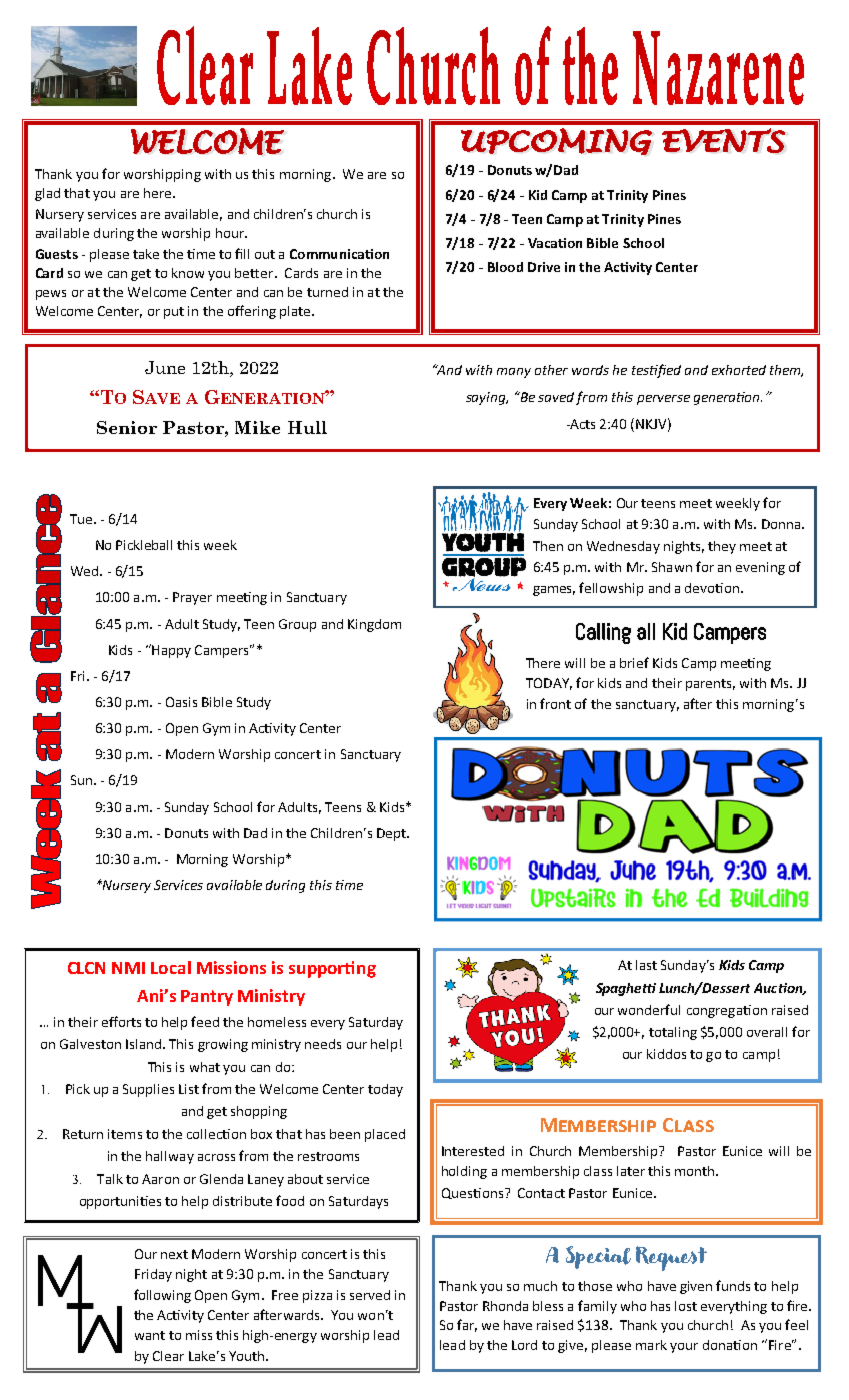 The image size is (849, 1400). What do you see at coordinates (181, 702) in the screenshot?
I see `Oasis` at bounding box center [181, 702].
